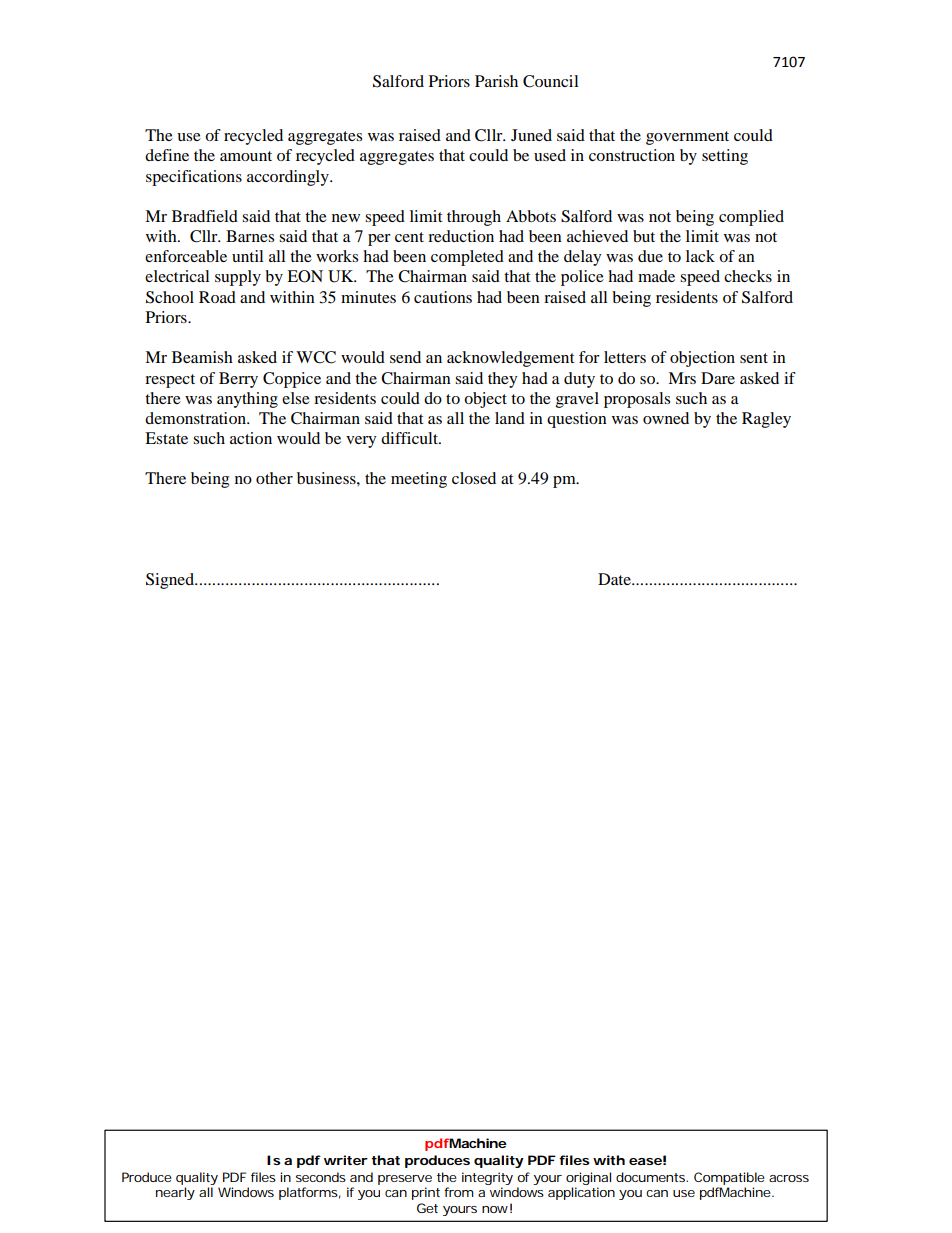 Image resolution: width=952 pixels, height=1233 pixels. What do you see at coordinates (502, 380) in the screenshot?
I see `they` at bounding box center [502, 380].
